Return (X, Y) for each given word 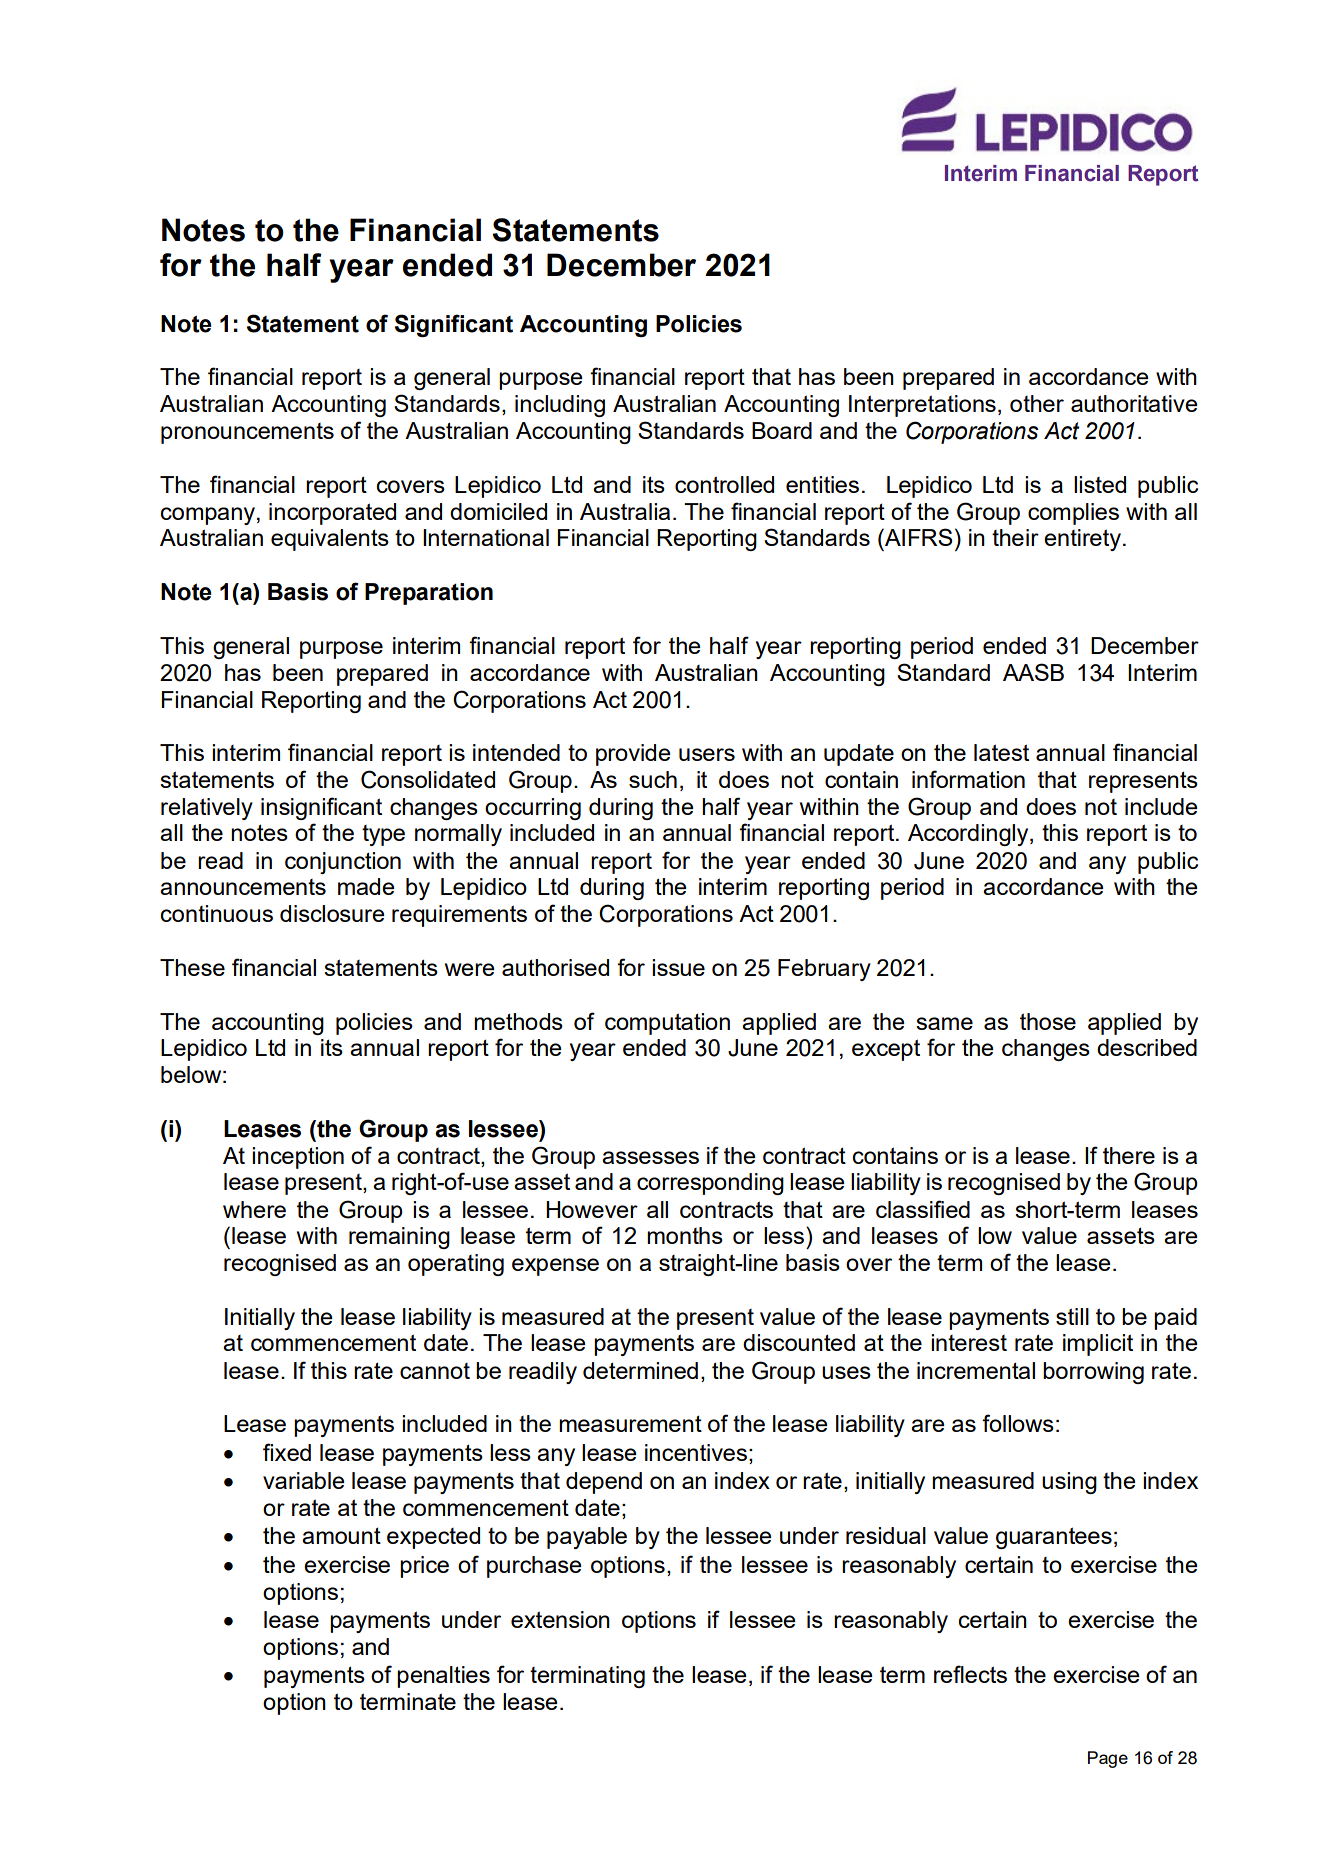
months (685, 1235)
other (1037, 403)
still (1072, 1316)
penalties (443, 1677)
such (653, 779)
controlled (724, 484)
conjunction (343, 863)
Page (1108, 1759)
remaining (399, 1238)
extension (560, 1619)
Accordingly (969, 835)
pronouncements (247, 433)
